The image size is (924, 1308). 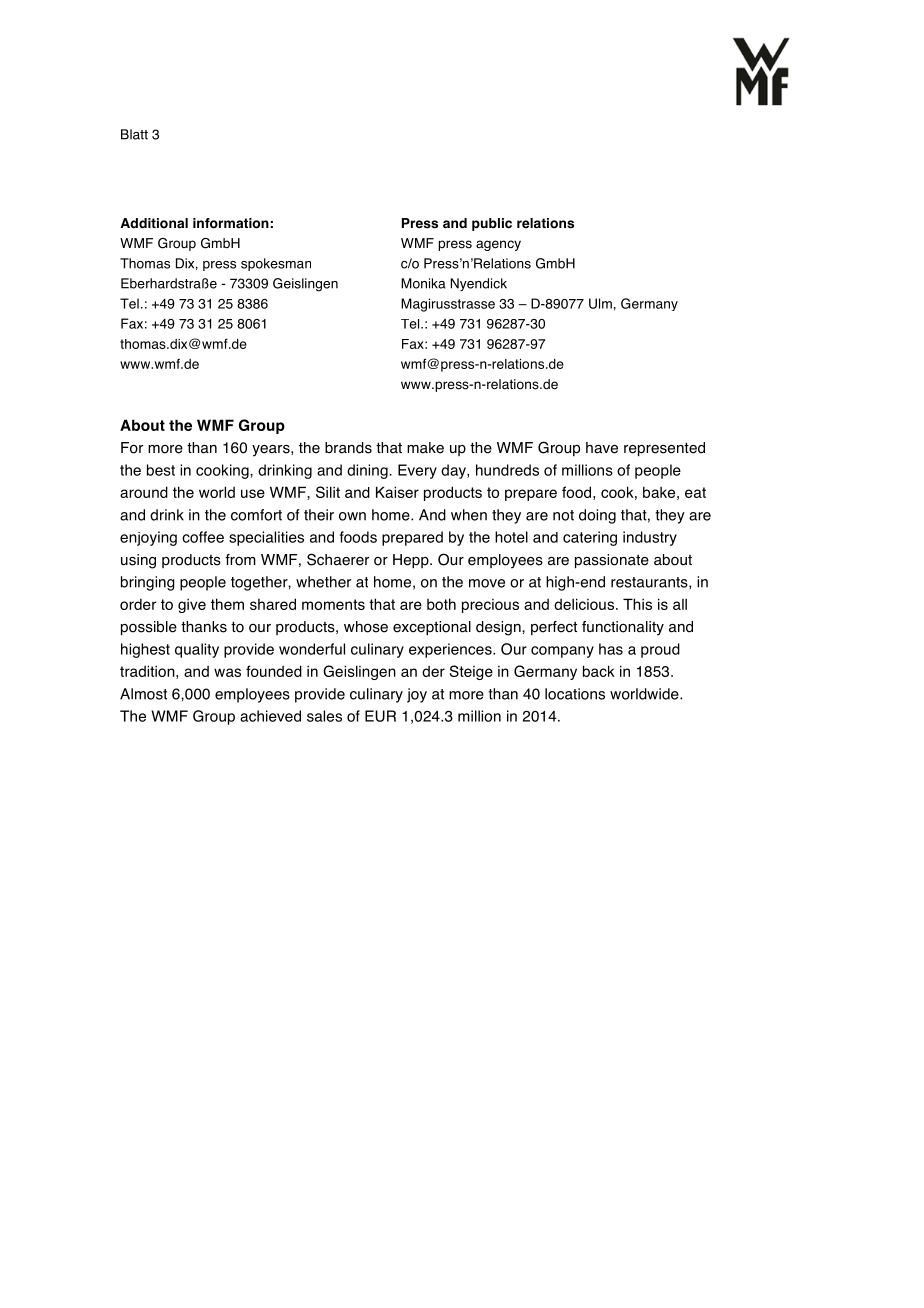 I want to click on Almost, so click(x=143, y=694).
